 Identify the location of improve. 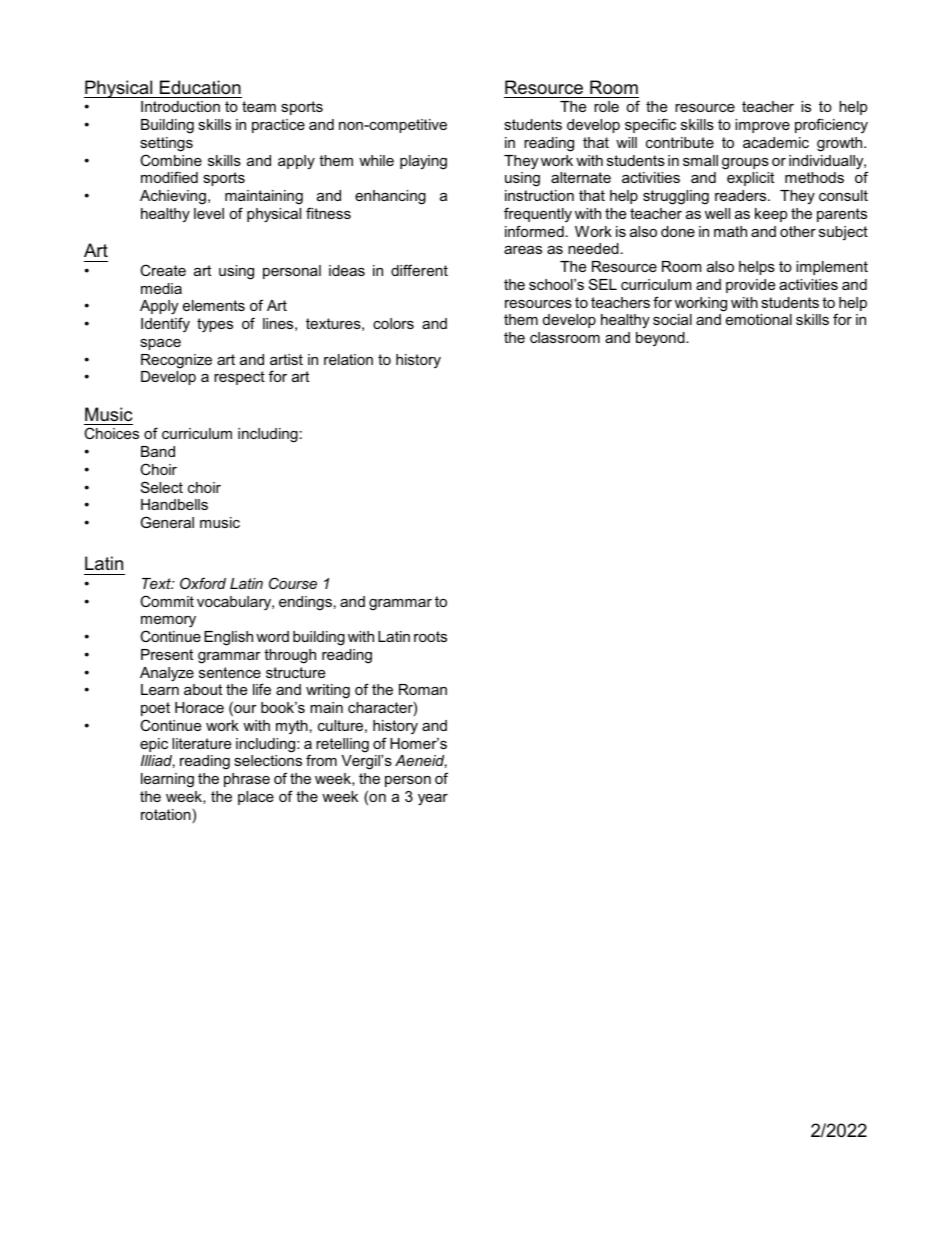
(762, 126).
